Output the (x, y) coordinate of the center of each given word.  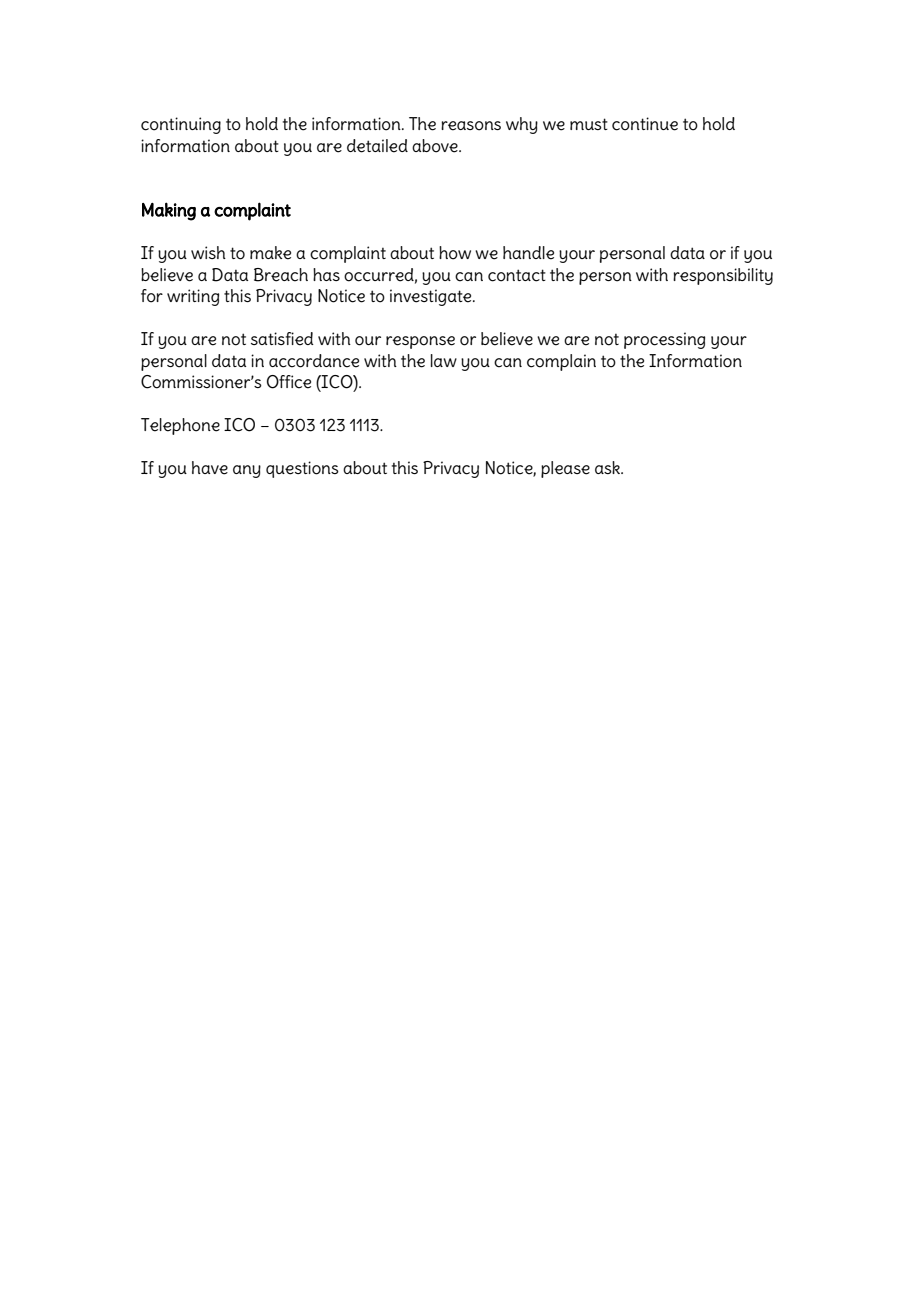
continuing (181, 125)
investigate (432, 297)
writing (193, 297)
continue (645, 124)
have (210, 468)
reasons (471, 126)
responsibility (723, 276)
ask (609, 467)
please (565, 469)
